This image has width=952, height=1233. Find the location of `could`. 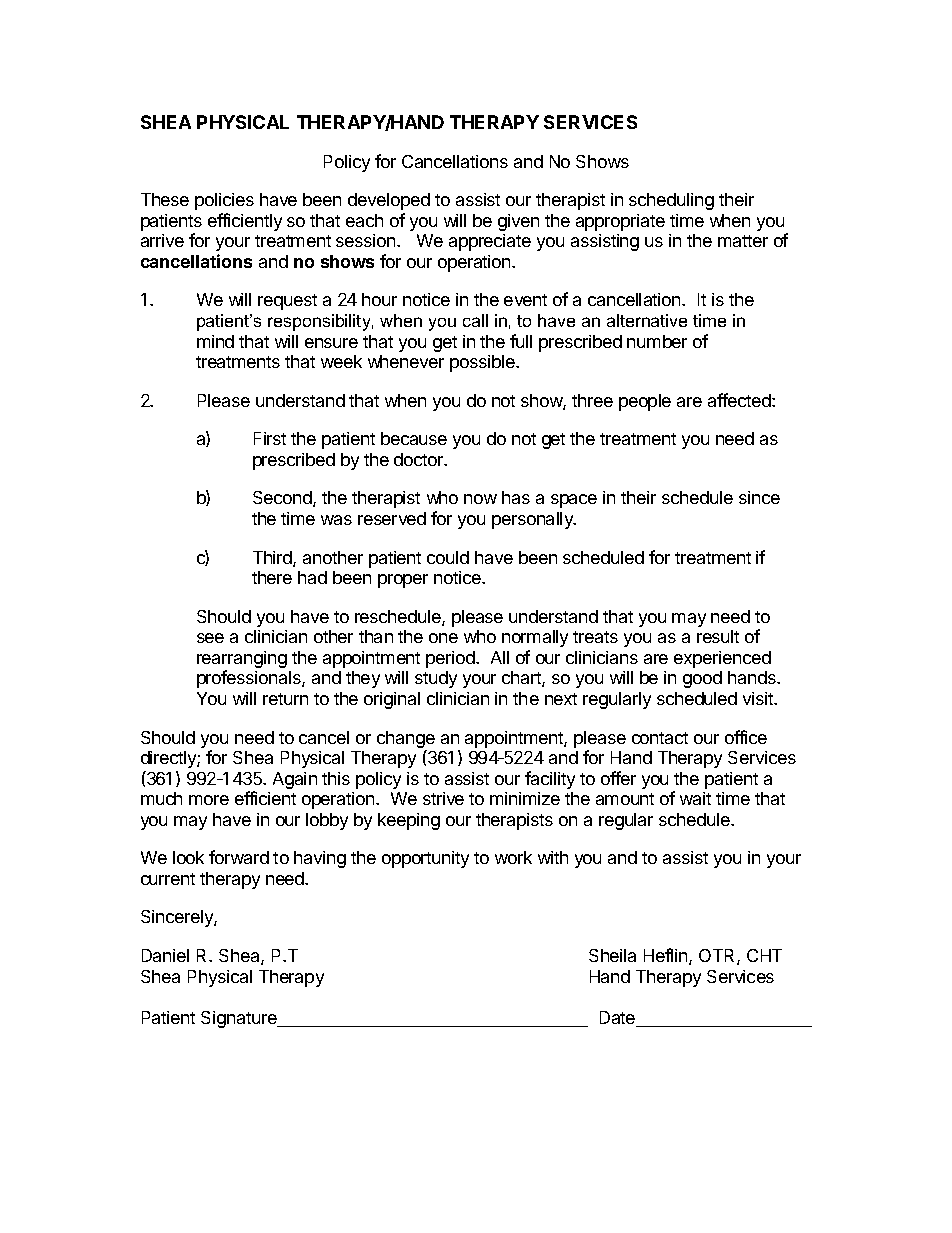

could is located at coordinates (448, 557).
